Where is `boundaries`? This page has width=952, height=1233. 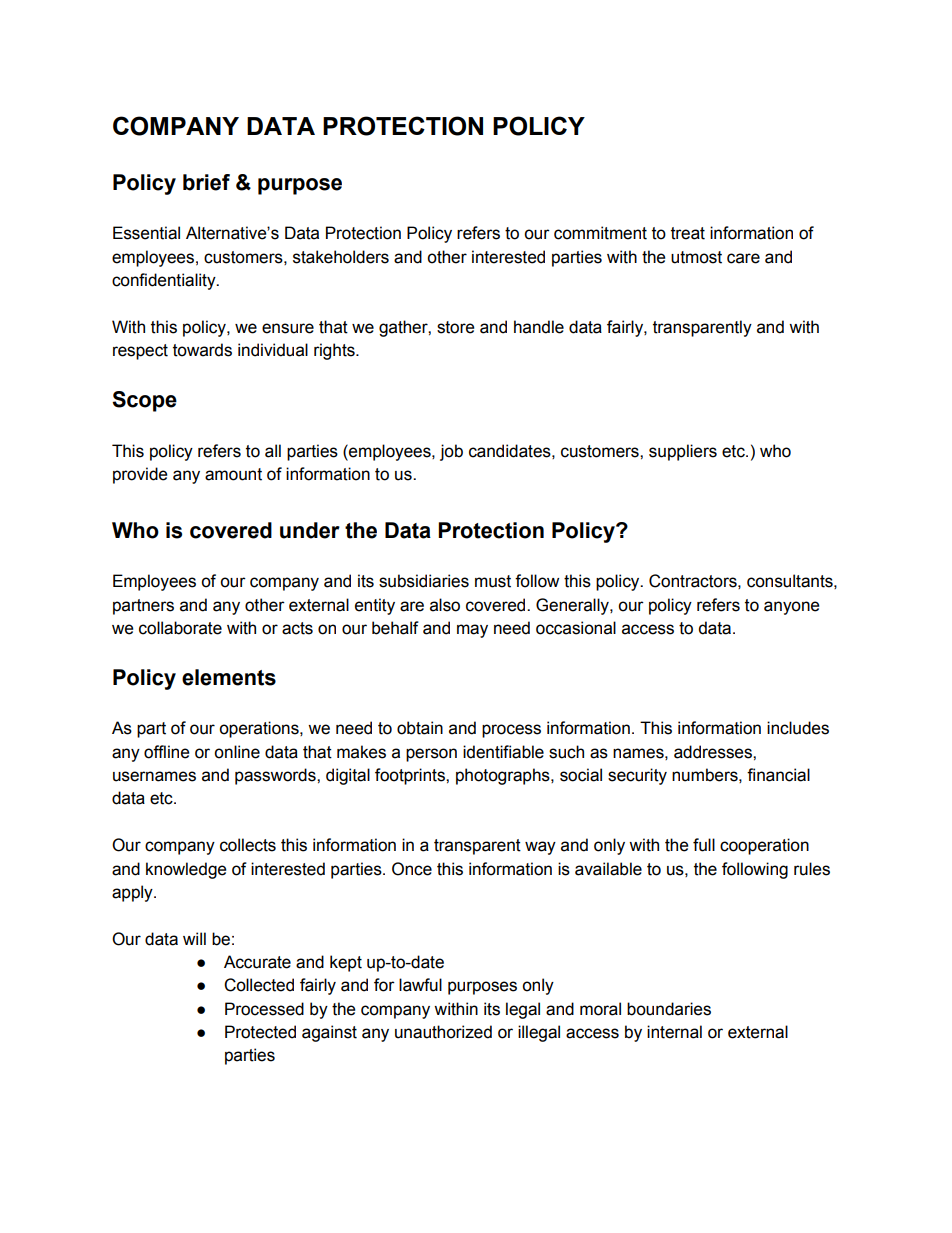
boundaries is located at coordinates (669, 1009).
